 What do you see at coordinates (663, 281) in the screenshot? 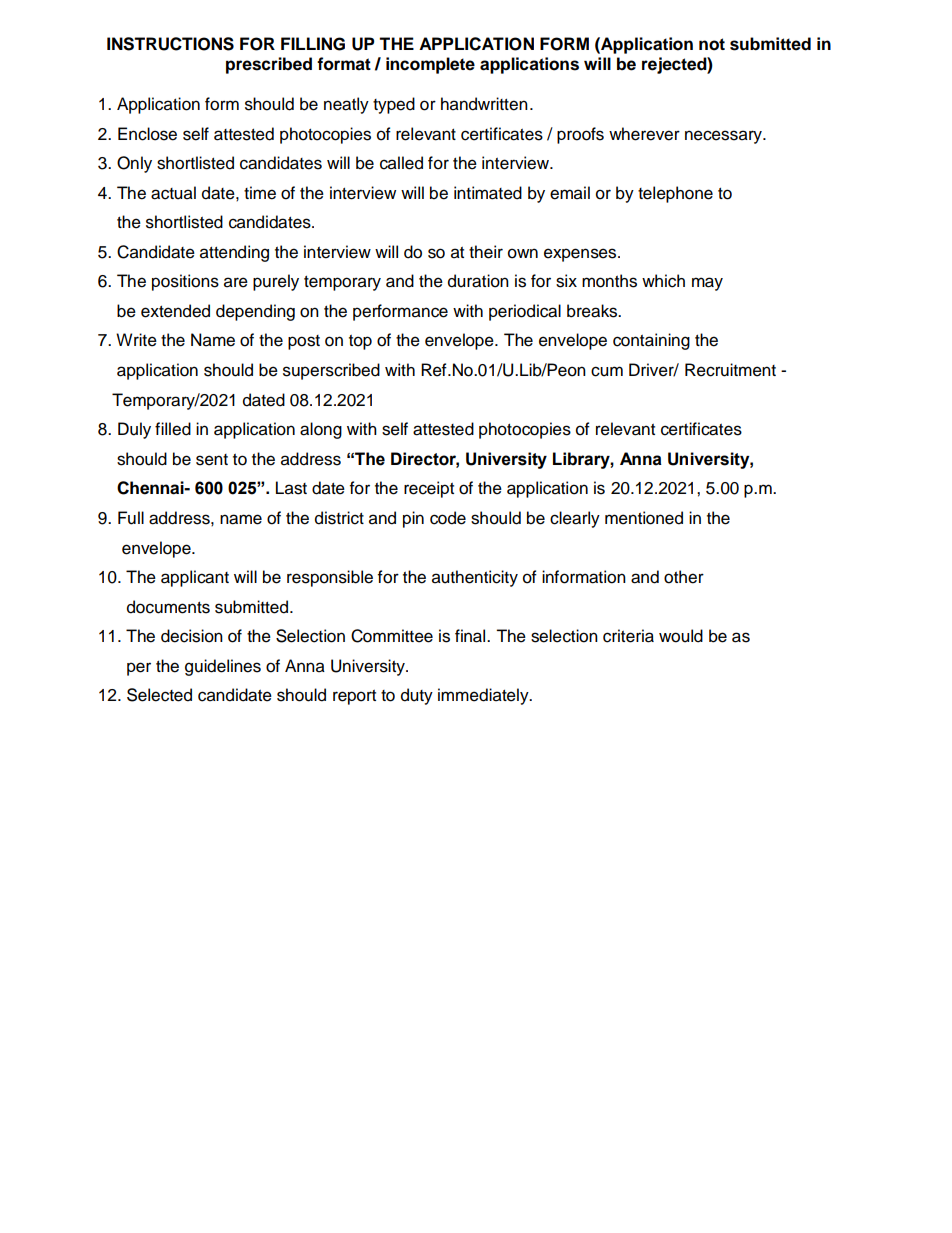
I see `which` at bounding box center [663, 281].
